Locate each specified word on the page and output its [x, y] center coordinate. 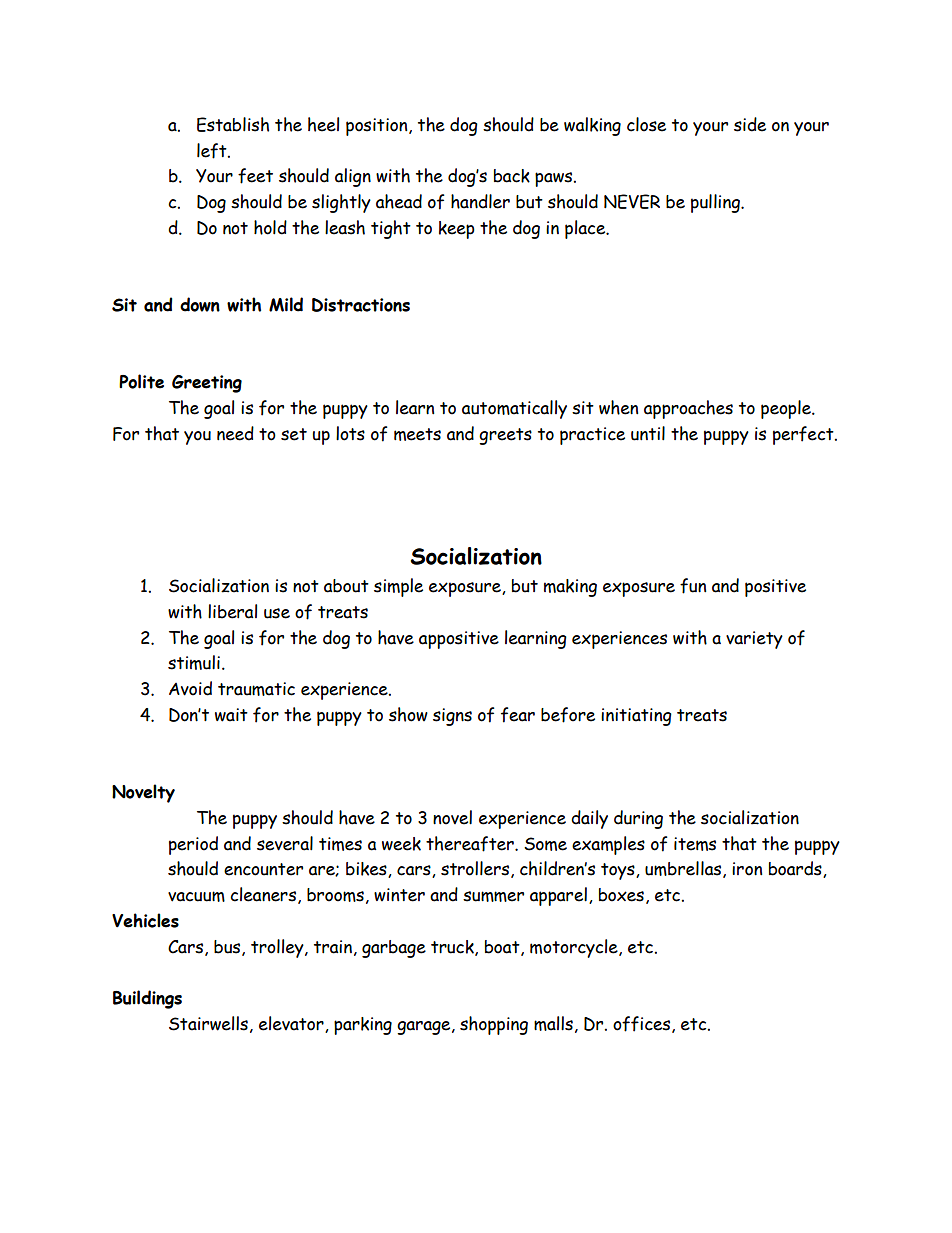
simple [398, 587]
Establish [233, 124]
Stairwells [208, 1023]
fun [693, 586]
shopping [494, 1025]
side [750, 124]
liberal [232, 611]
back [512, 176]
